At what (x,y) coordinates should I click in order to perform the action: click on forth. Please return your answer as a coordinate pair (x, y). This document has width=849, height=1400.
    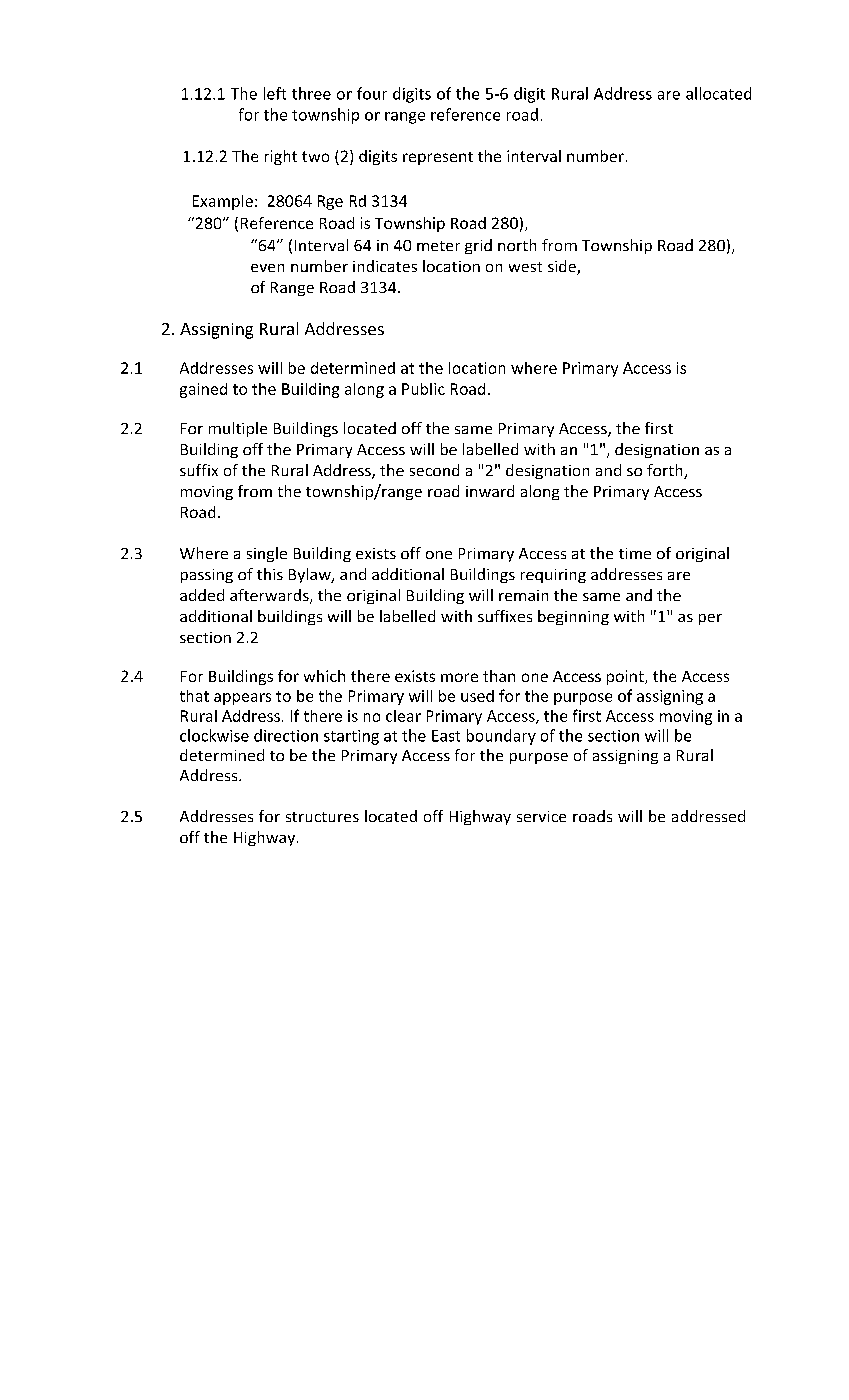
    Looking at the image, I should click on (666, 471).
